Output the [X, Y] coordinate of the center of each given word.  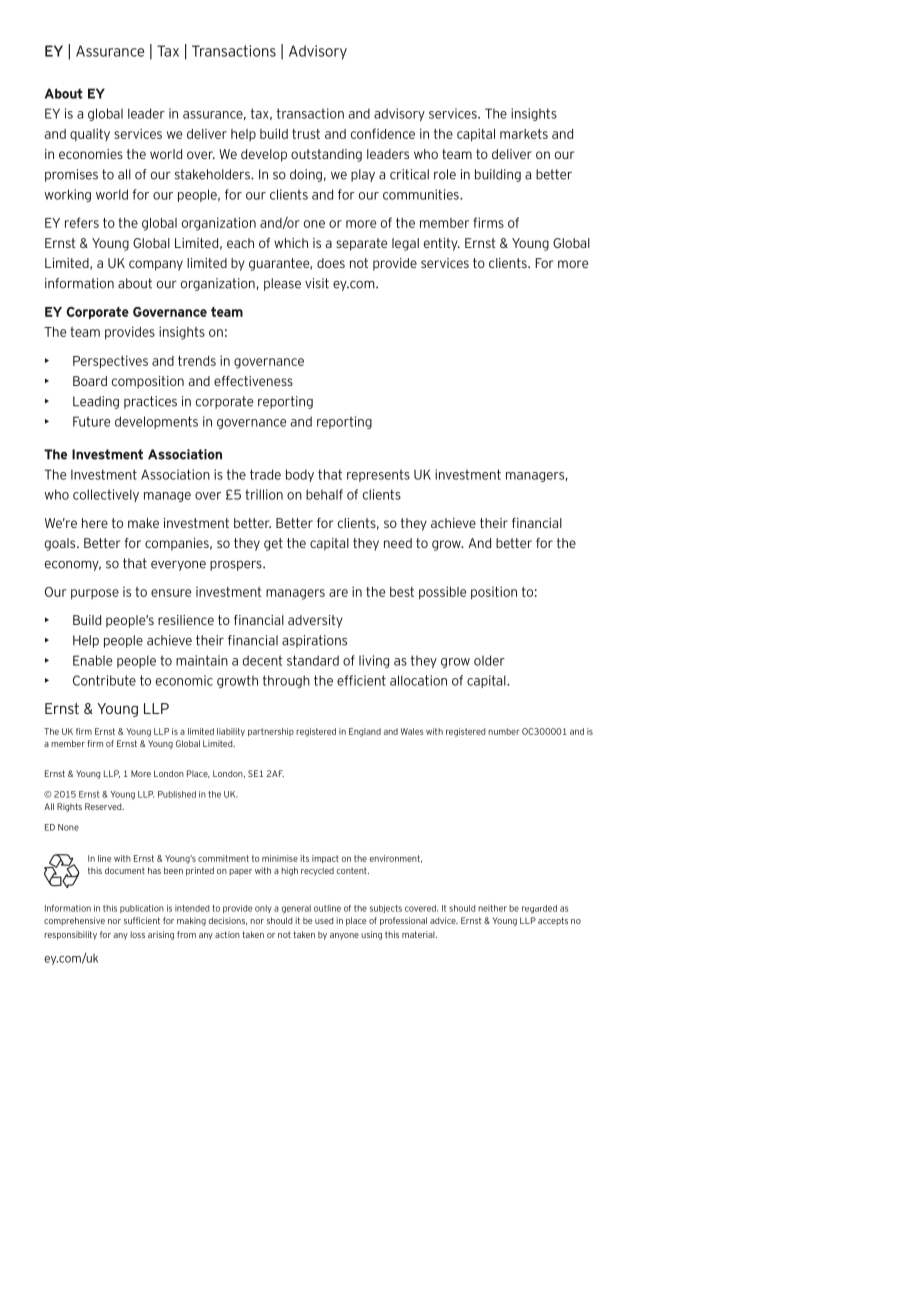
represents [378, 475]
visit [317, 283]
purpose [95, 594]
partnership [271, 732]
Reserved [104, 806]
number [503, 731]
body [300, 475]
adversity [315, 621]
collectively [106, 495]
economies [91, 154]
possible [442, 592]
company [156, 265]
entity [442, 244]
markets [524, 134]
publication [142, 909]
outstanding [326, 155]
